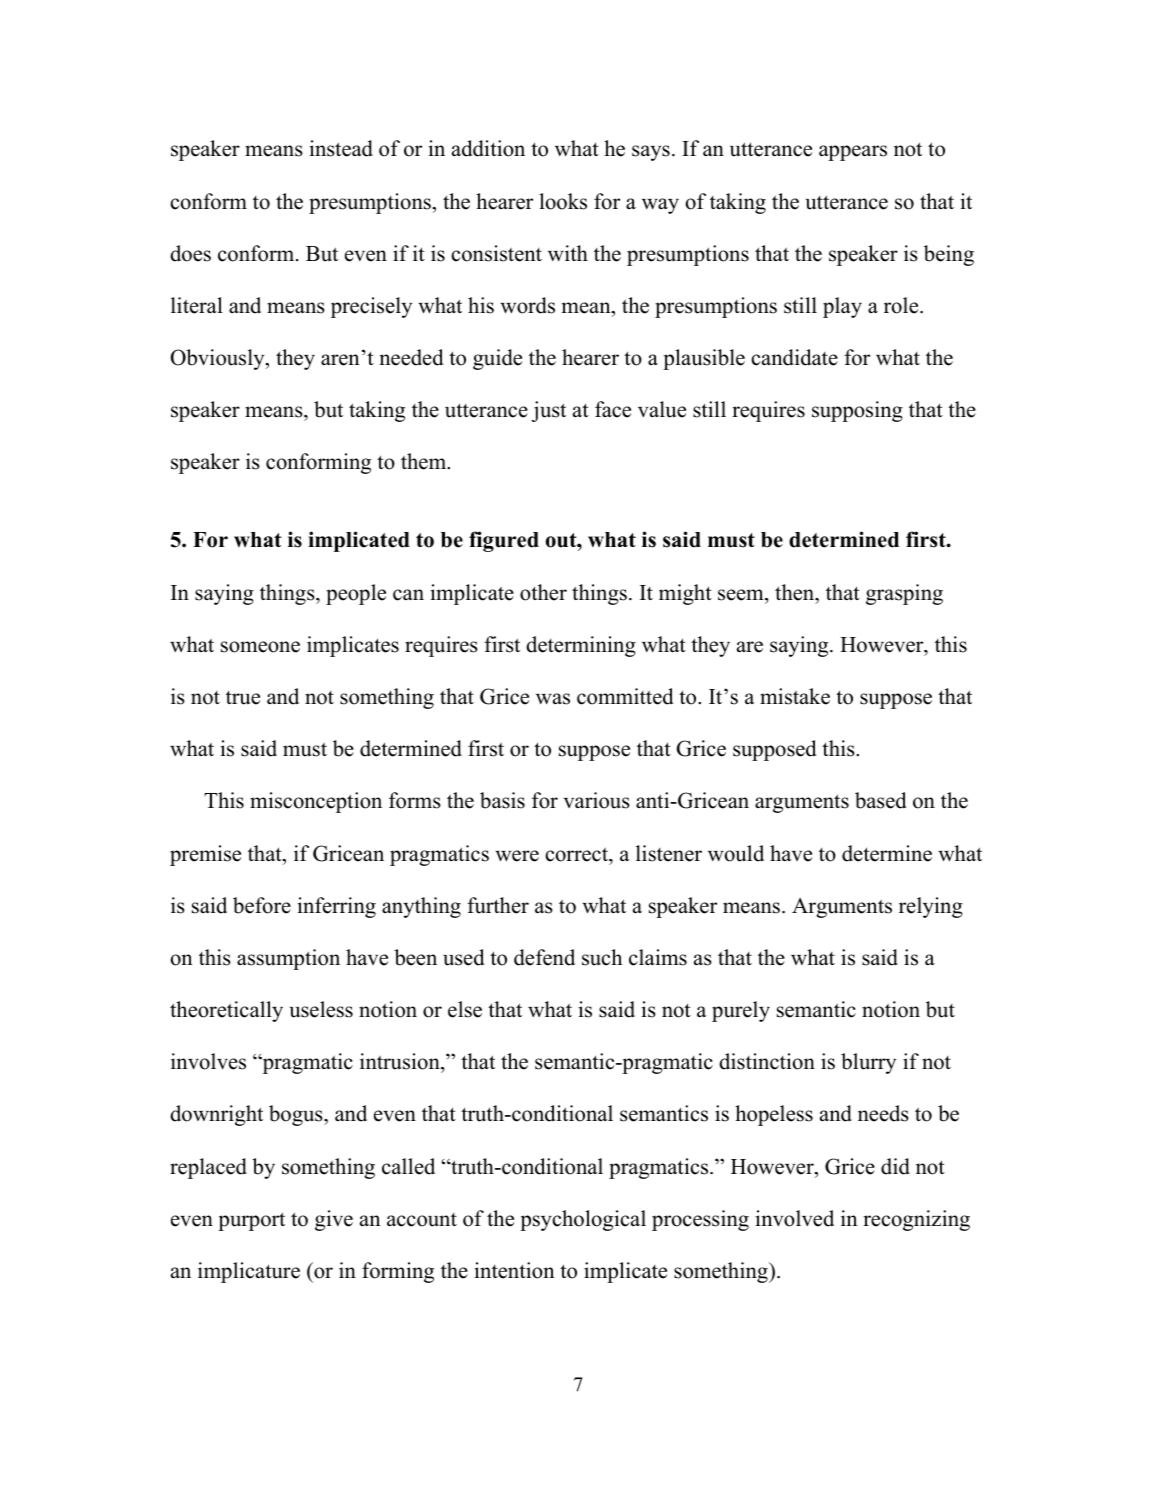 This image has height=1497, width=1157. I want to click on relying, so click(931, 907).
